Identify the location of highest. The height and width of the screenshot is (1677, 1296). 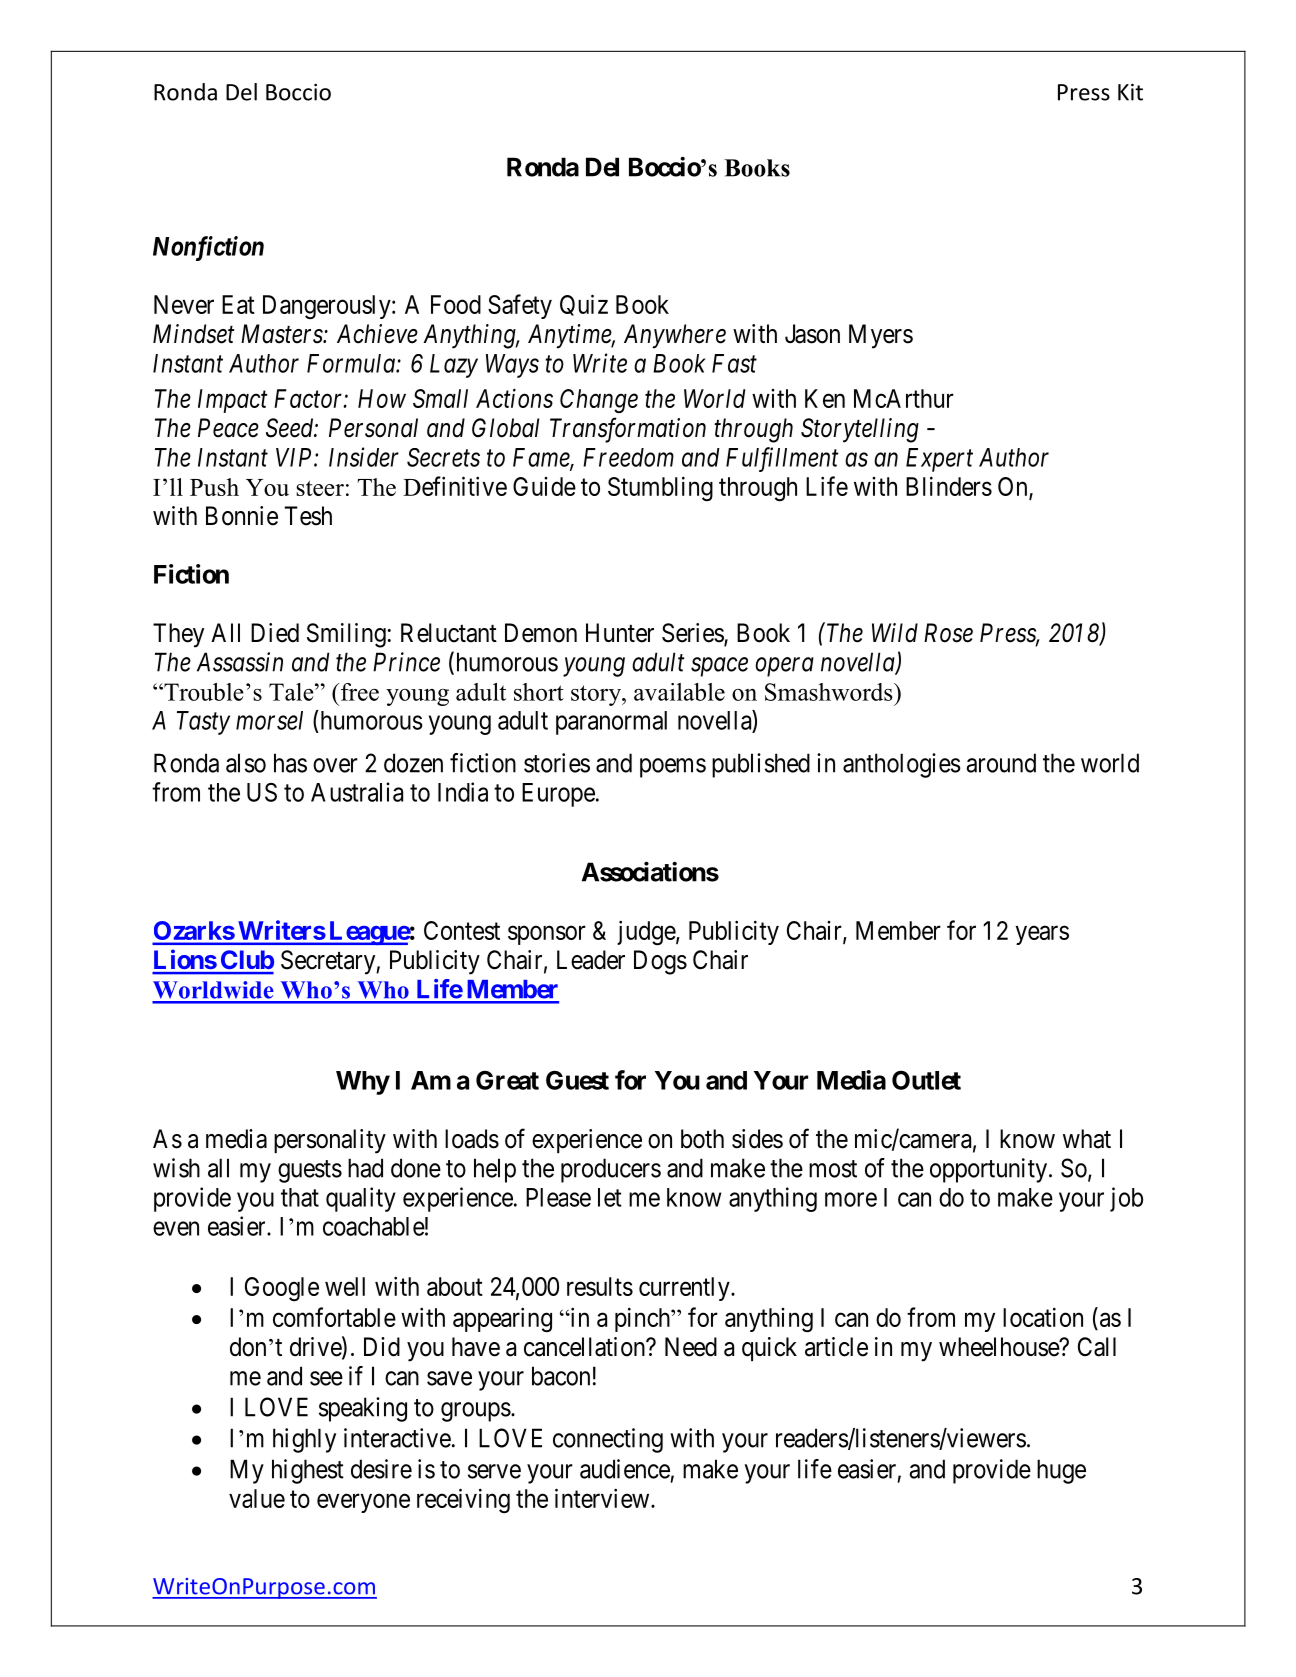
(308, 1471).
